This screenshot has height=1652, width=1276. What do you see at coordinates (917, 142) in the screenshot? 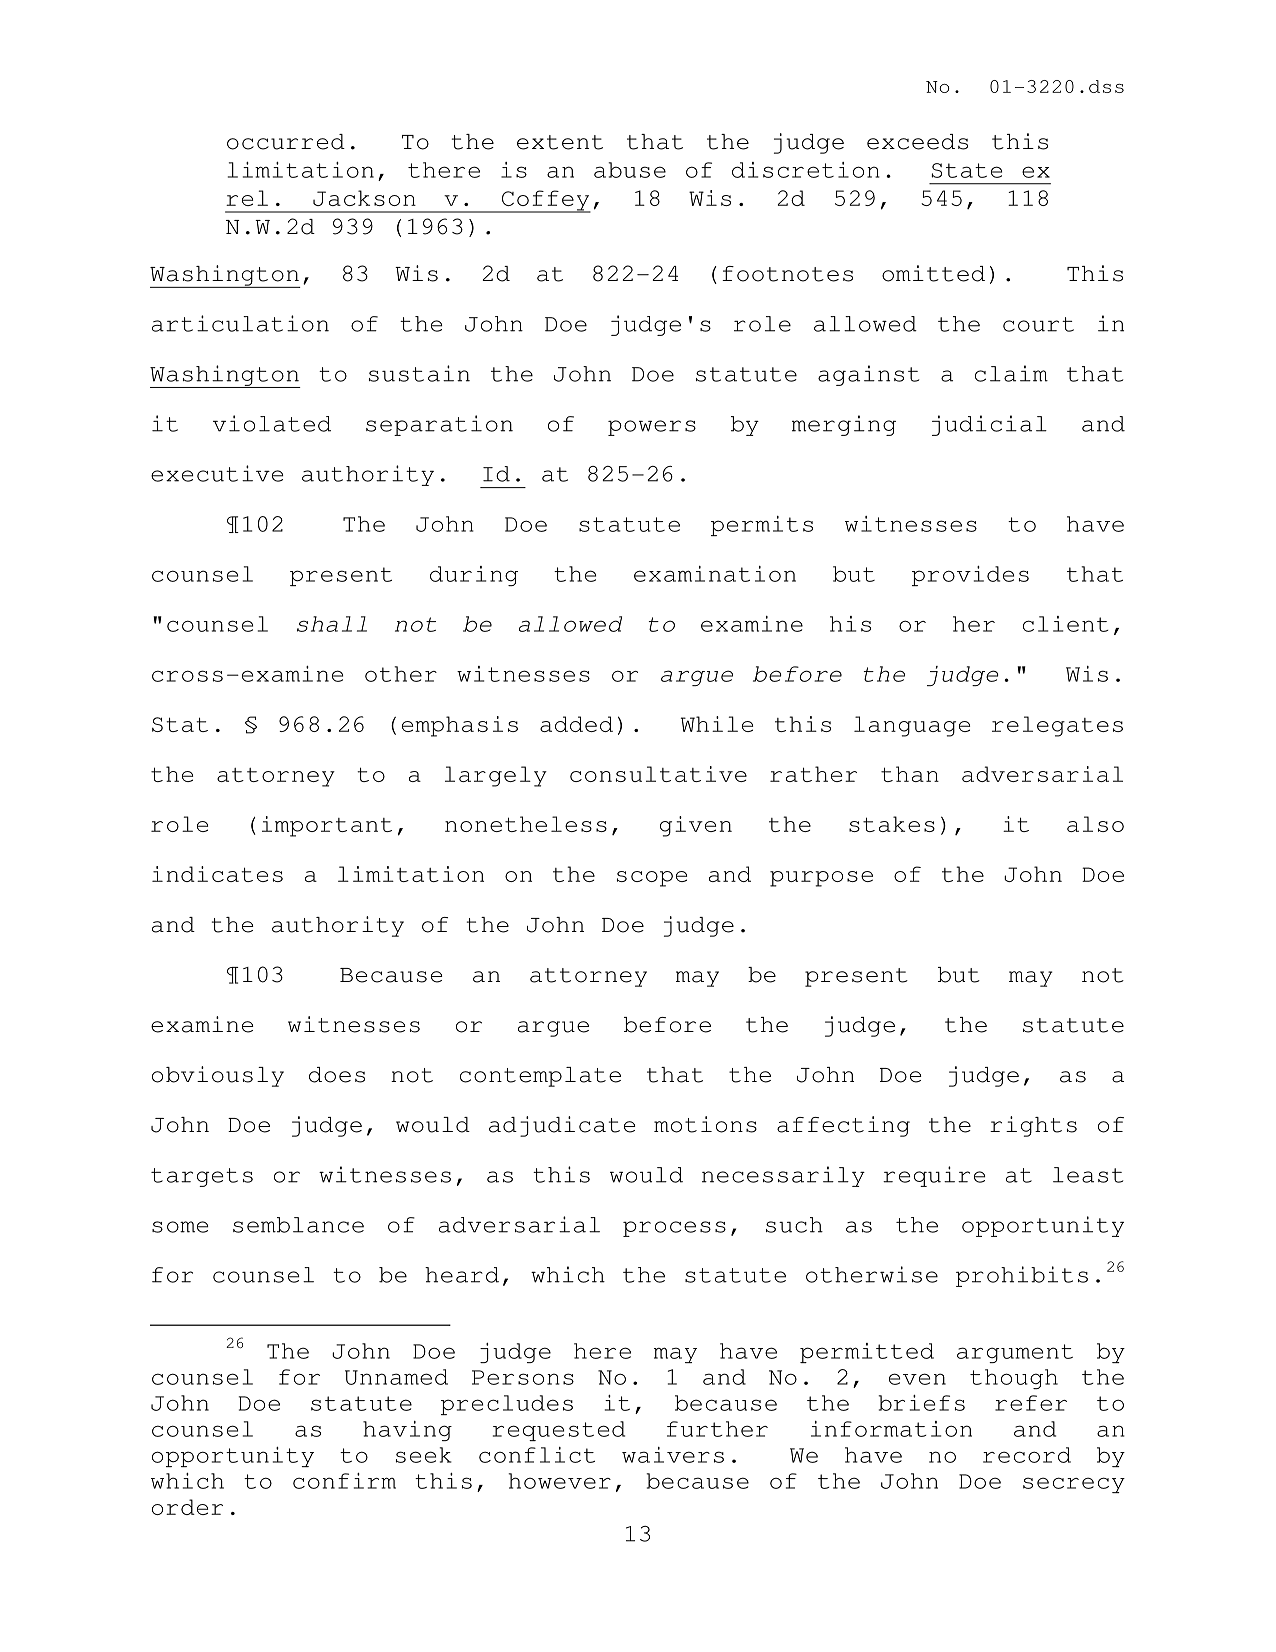
I see `exceeds` at bounding box center [917, 142].
